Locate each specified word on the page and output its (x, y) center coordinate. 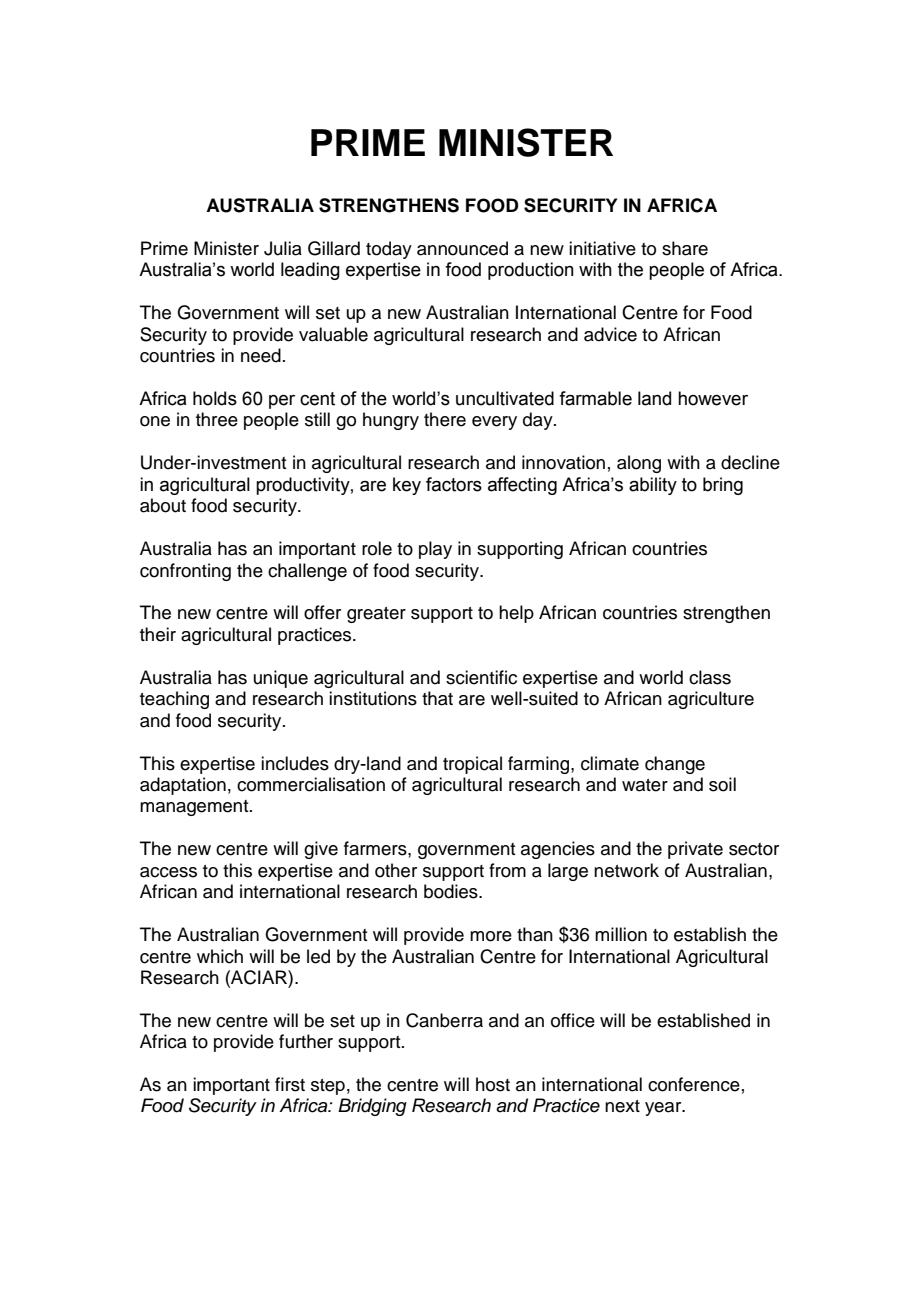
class (710, 677)
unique (281, 679)
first (290, 1084)
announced (462, 248)
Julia (283, 248)
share (685, 248)
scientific (481, 677)
